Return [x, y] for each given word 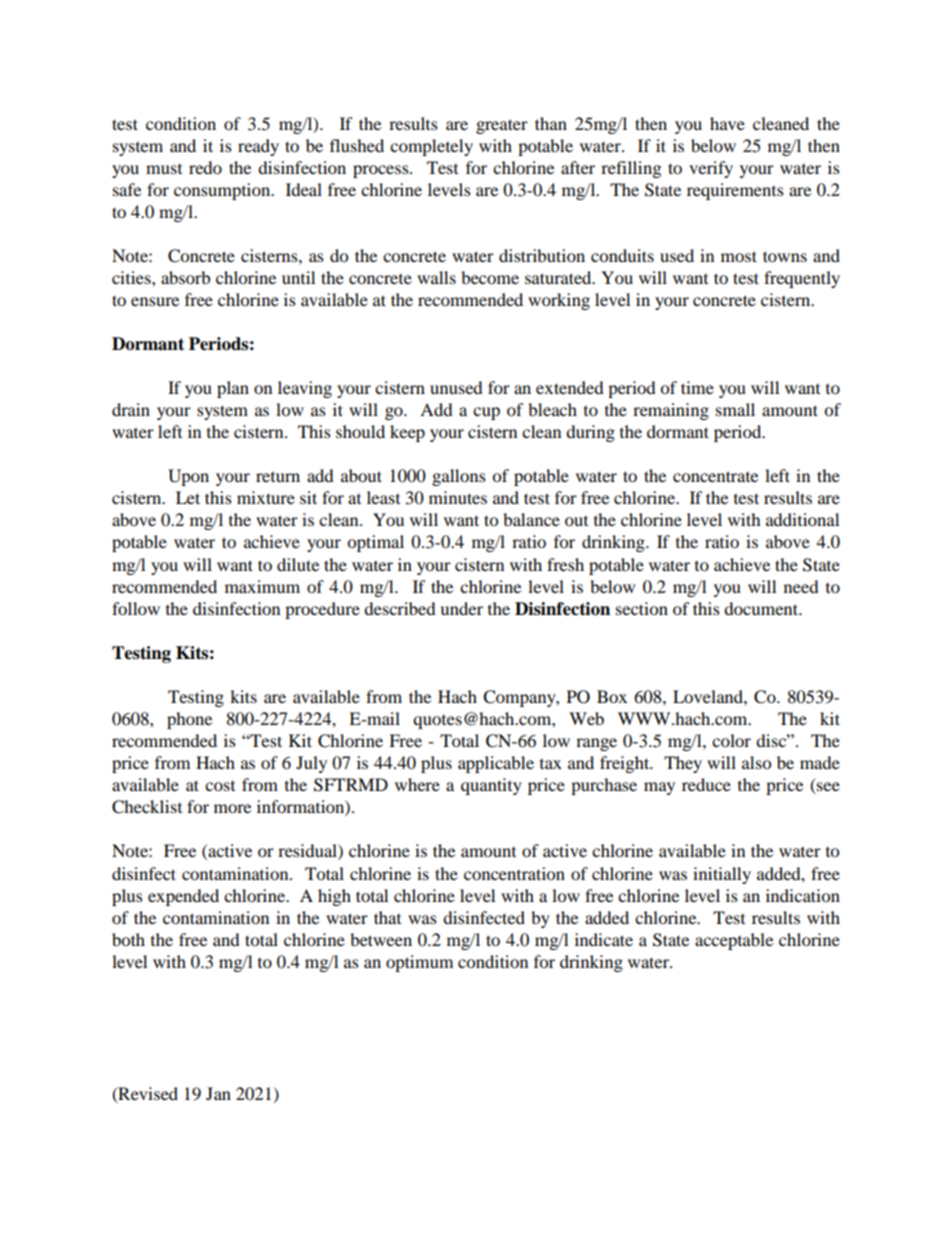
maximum [262, 586]
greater [502, 126]
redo [205, 167]
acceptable [734, 941]
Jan [218, 1093]
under [461, 608]
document [762, 608]
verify [711, 169]
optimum [419, 963]
